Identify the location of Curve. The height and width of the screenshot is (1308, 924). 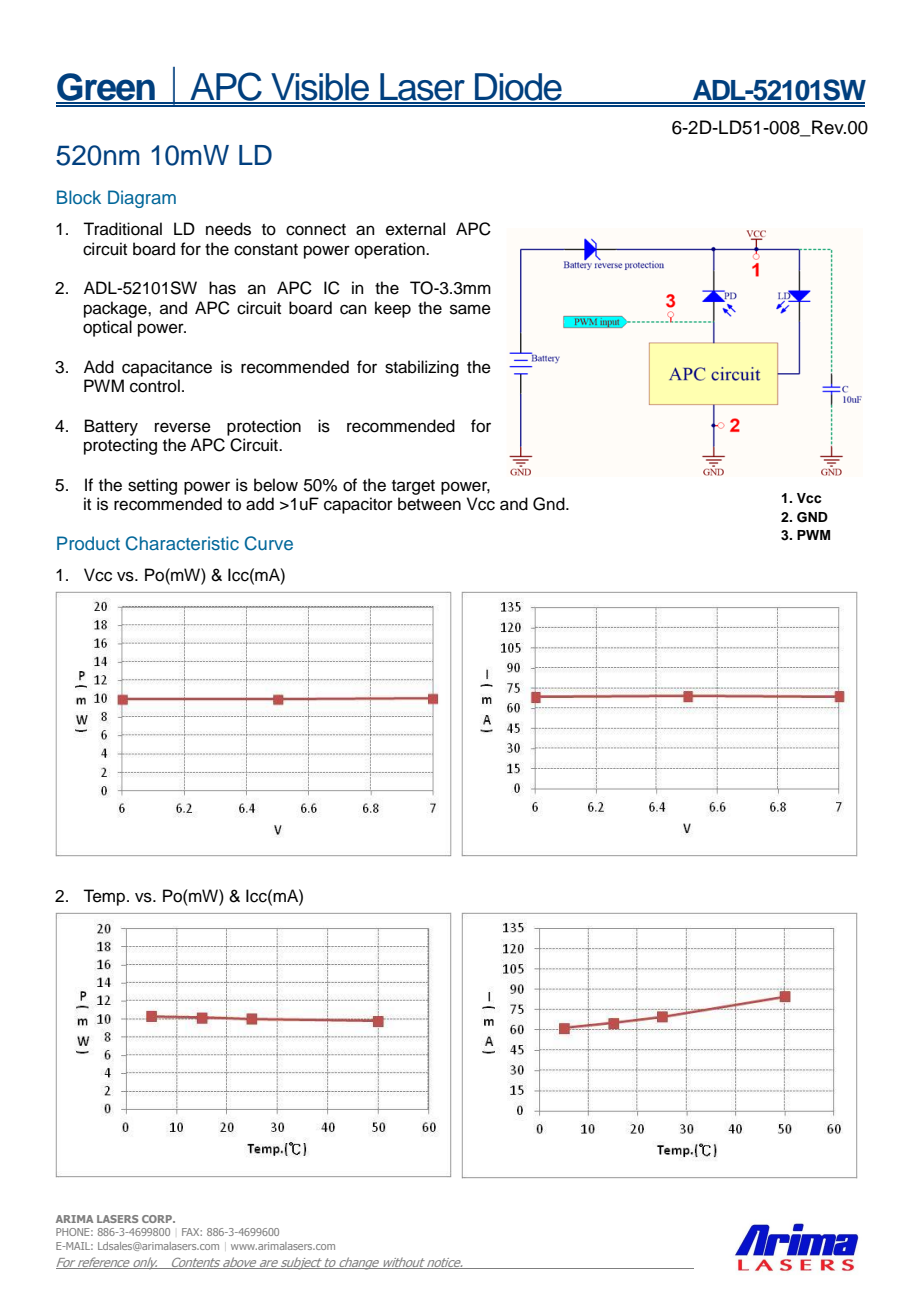
(269, 543).
